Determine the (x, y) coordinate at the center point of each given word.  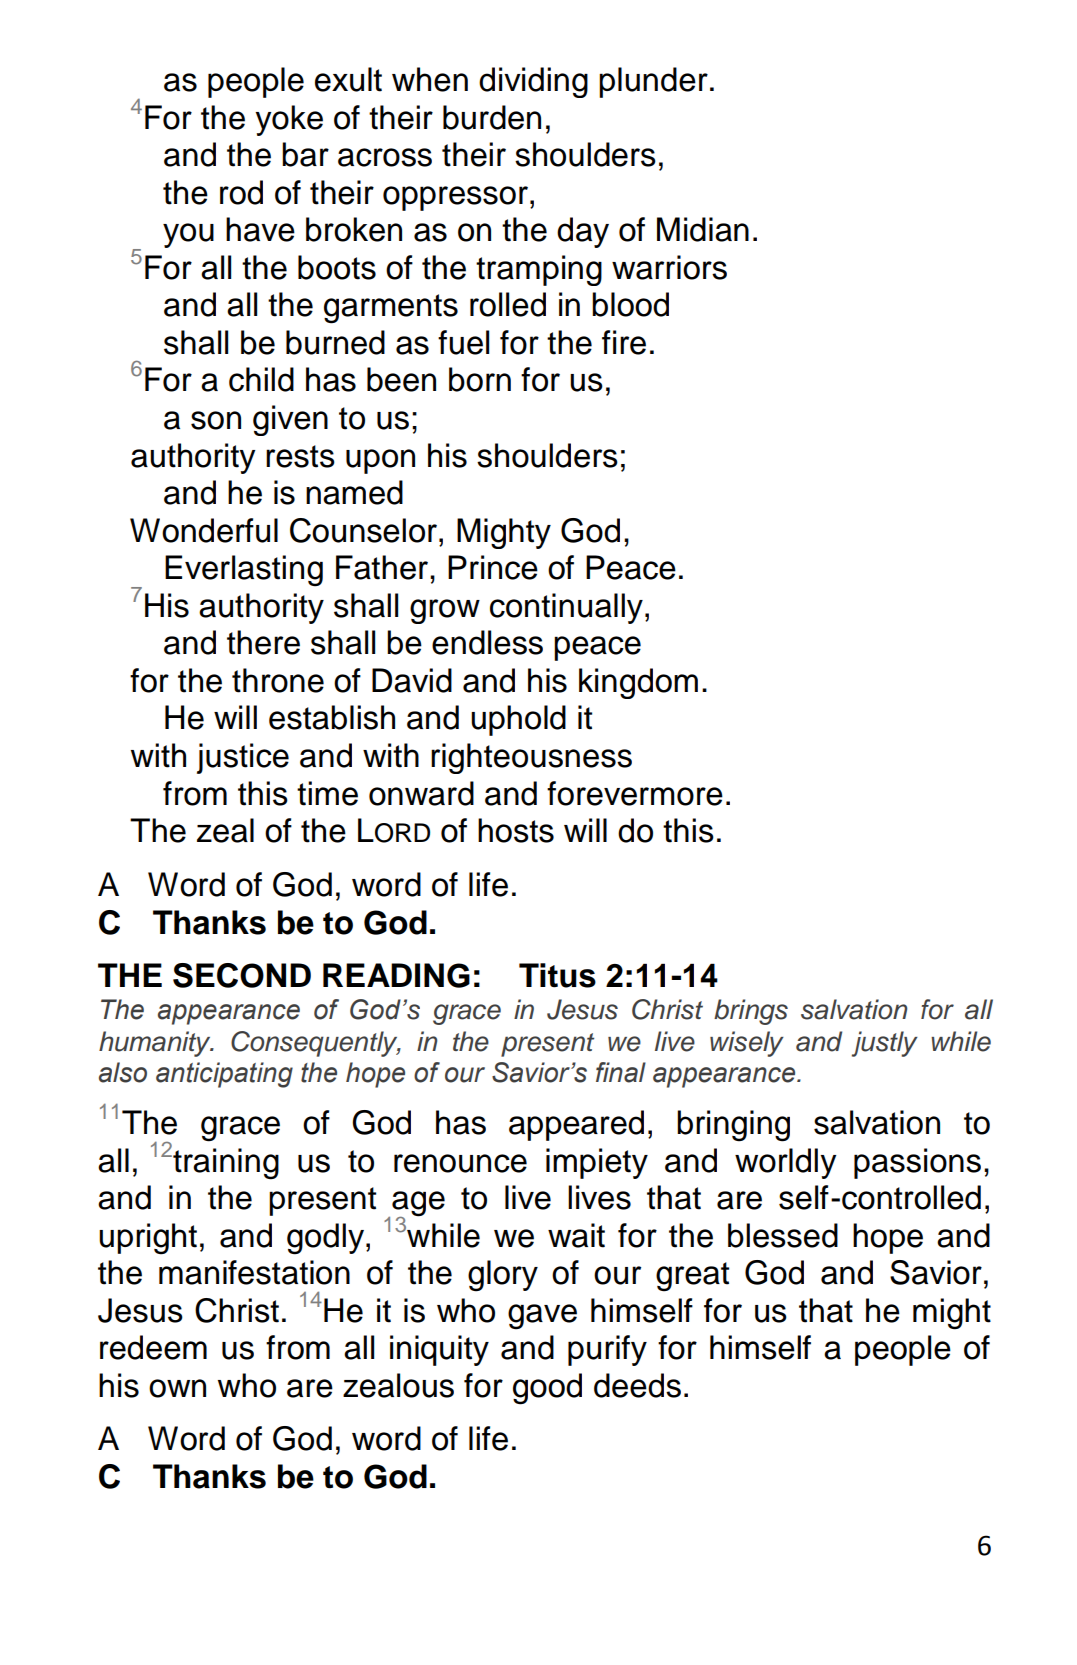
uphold (518, 720)
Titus (557, 975)
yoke (289, 120)
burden (492, 117)
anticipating (224, 1075)
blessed (783, 1235)
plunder (653, 82)
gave (542, 1317)
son (216, 420)
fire (624, 342)
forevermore (635, 793)
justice (243, 758)
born (480, 379)
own (177, 1388)
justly (885, 1044)
